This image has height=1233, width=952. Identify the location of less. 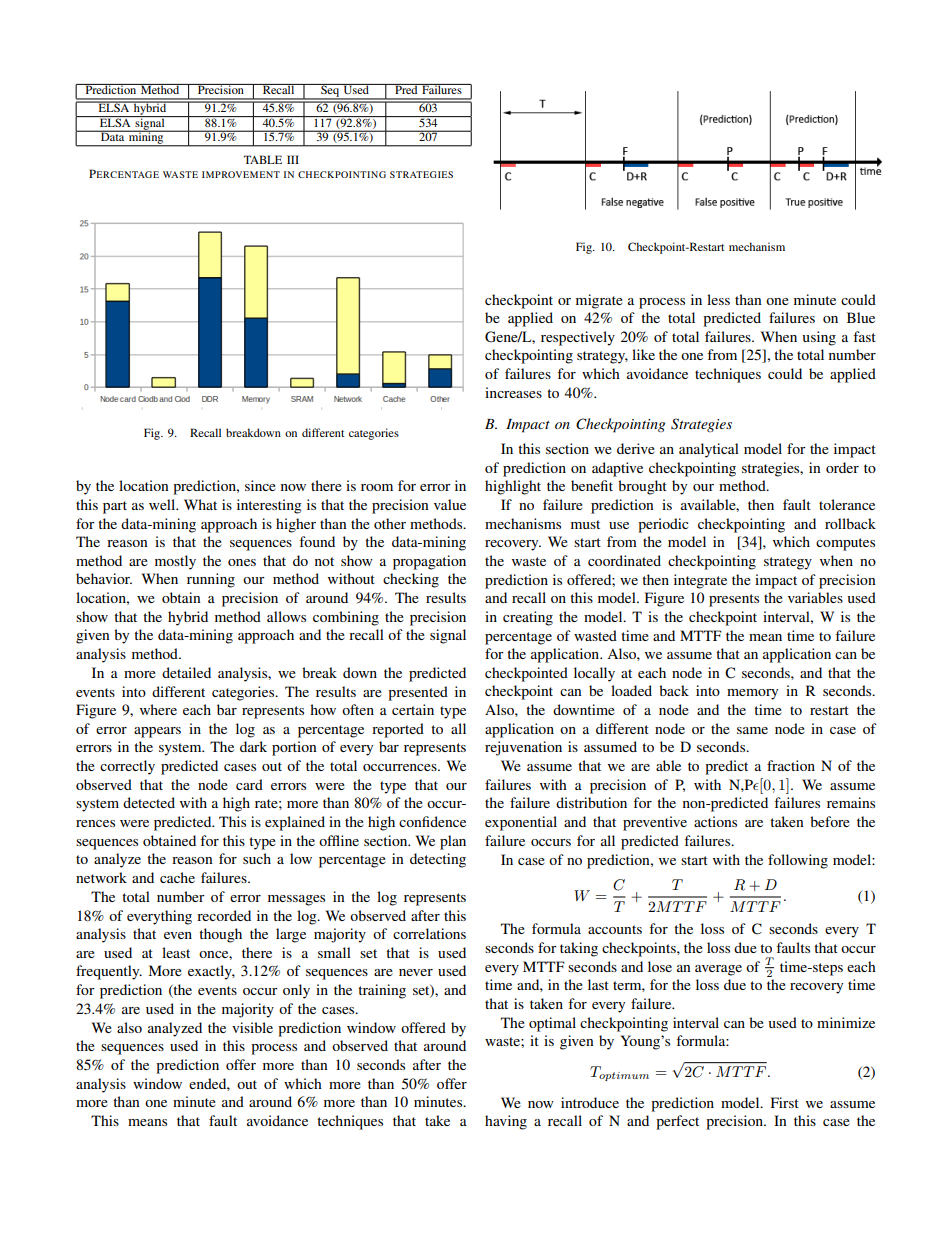
(718, 299).
